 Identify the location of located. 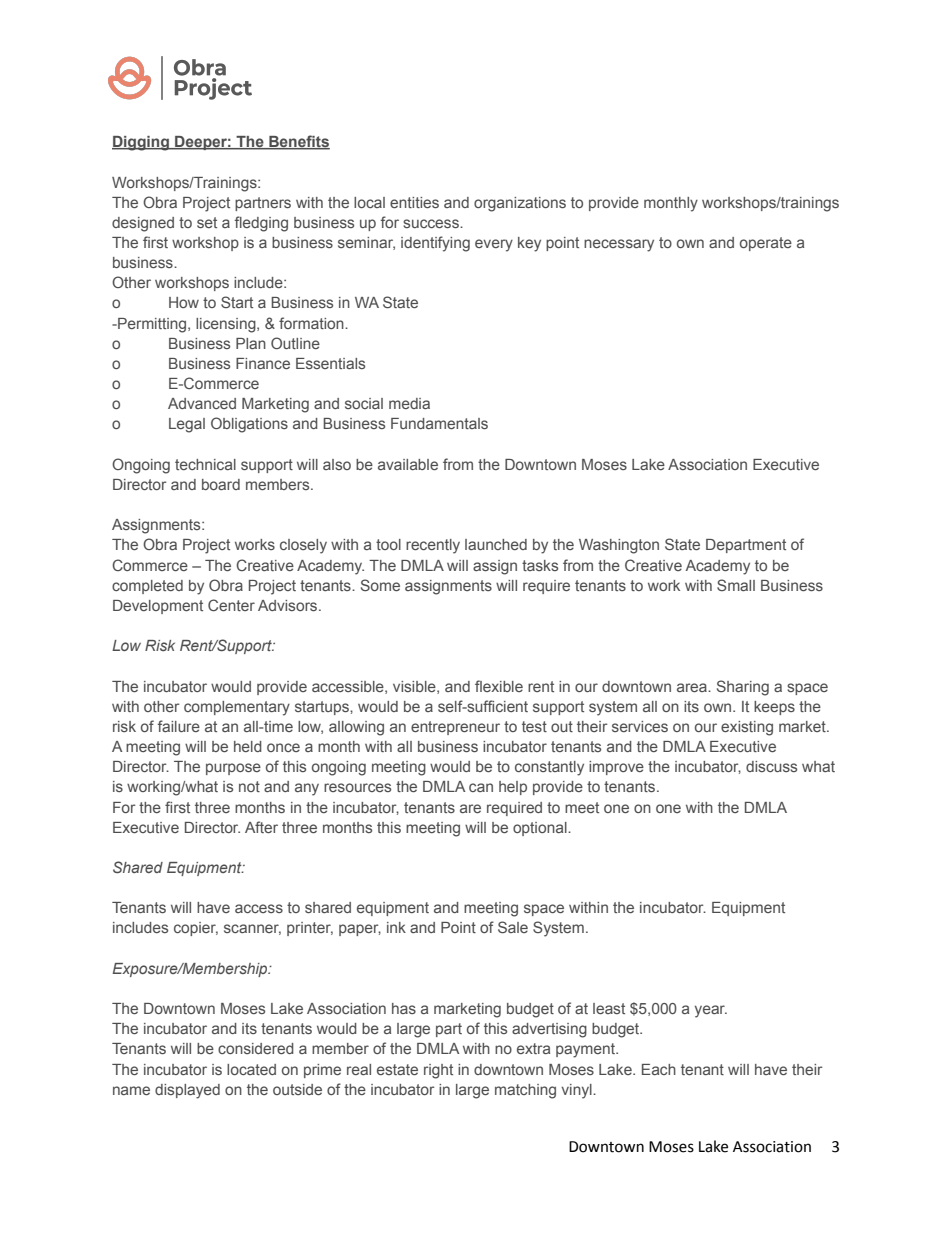
(251, 1069).
